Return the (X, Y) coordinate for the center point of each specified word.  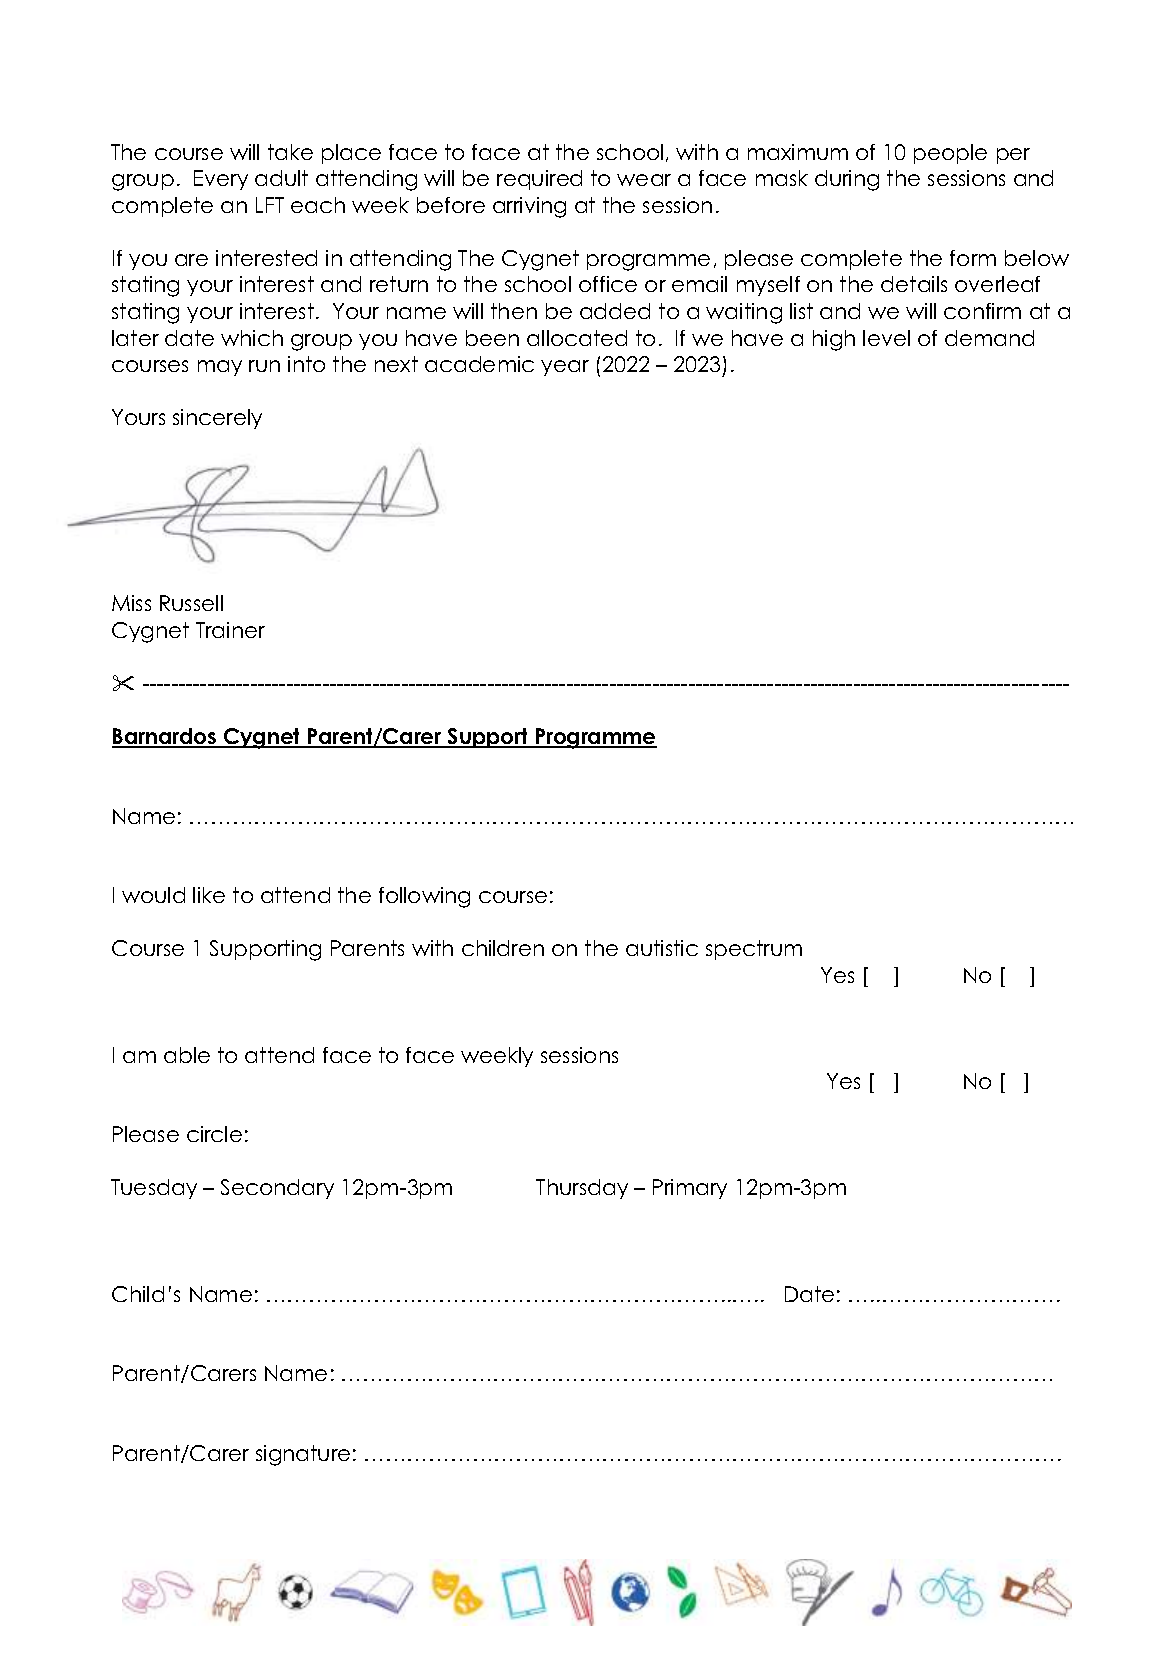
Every (221, 180)
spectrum (754, 950)
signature (303, 1455)
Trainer (230, 630)
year (565, 368)
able (187, 1055)
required (539, 180)
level (886, 338)
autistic (662, 948)
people (950, 154)
